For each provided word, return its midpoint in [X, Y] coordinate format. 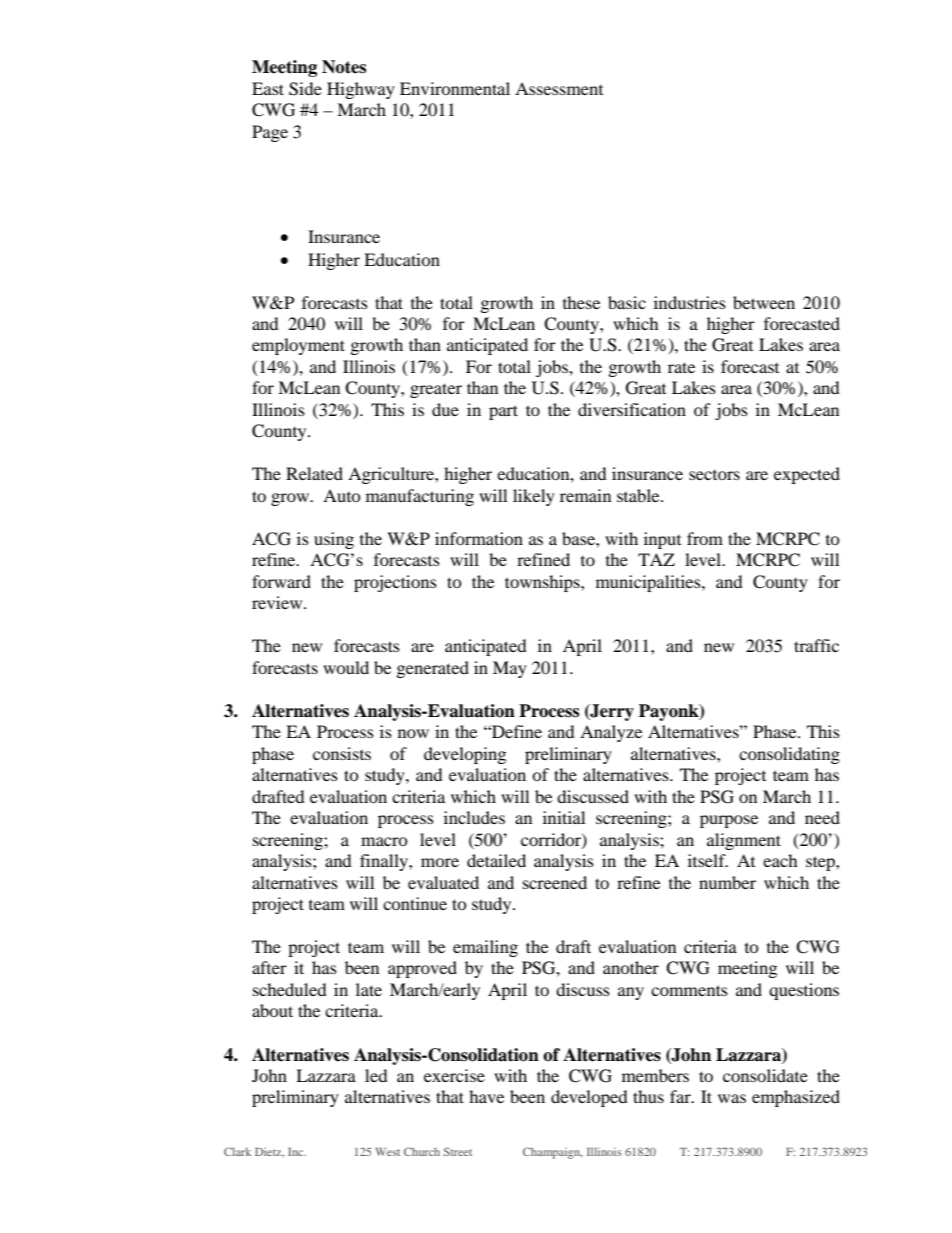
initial [564, 817]
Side [305, 89]
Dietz [269, 1152]
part [503, 412]
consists [342, 753]
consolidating [789, 755]
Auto [342, 495]
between [764, 302]
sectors [714, 475]
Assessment [559, 88]
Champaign [553, 1153]
